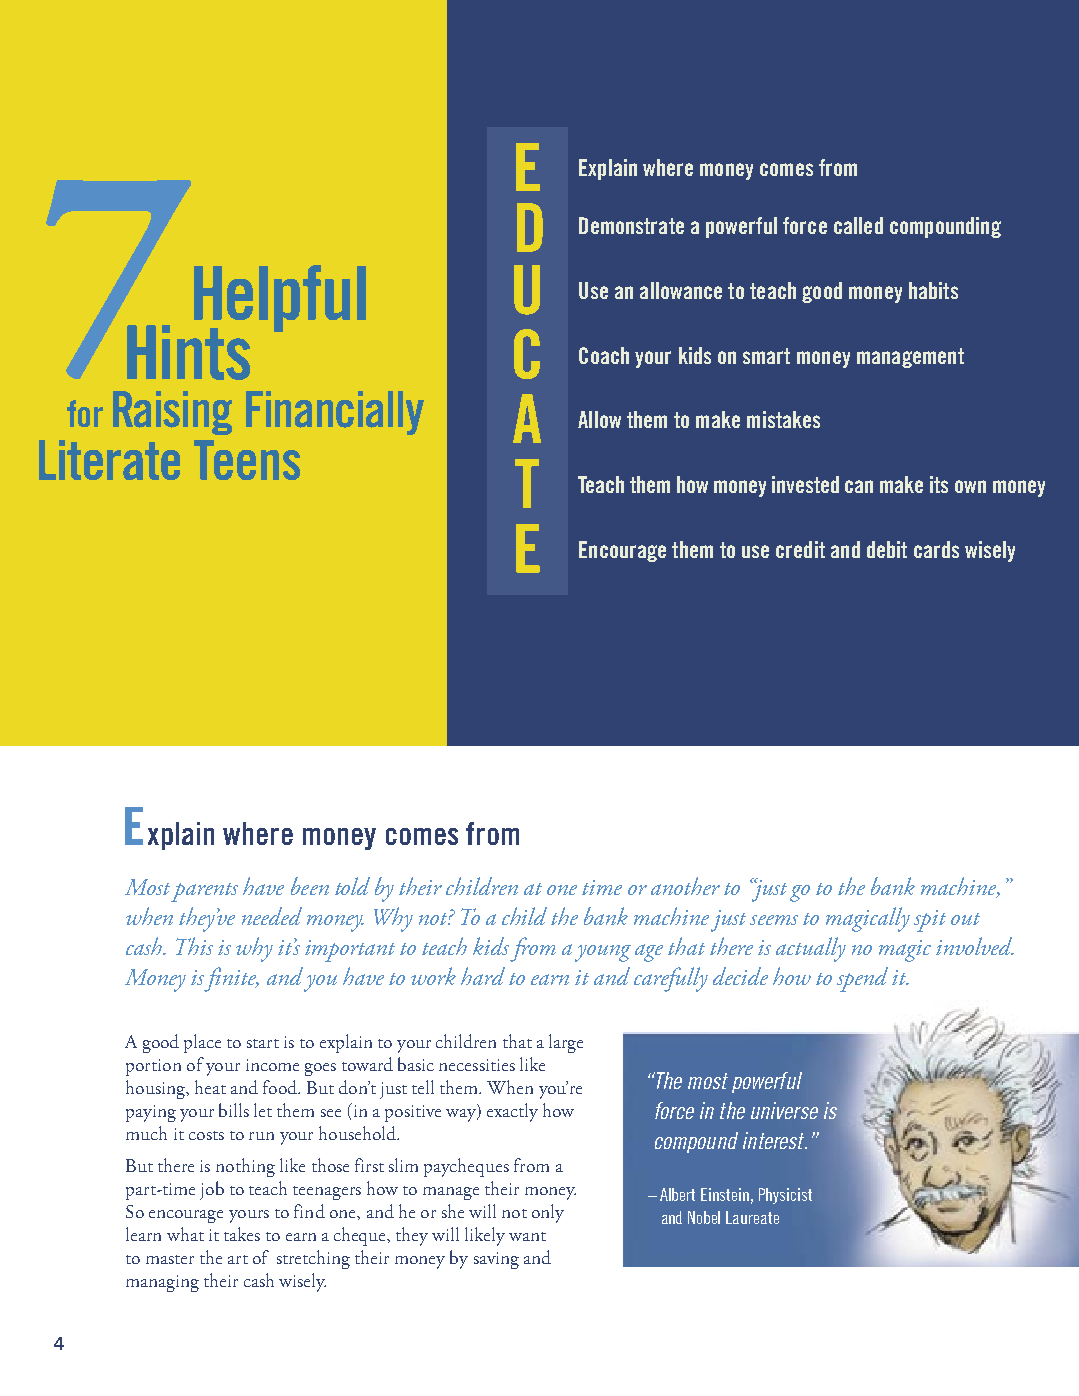 Image resolution: width=1079 pixels, height=1396 pixels. What do you see at coordinates (527, 1236) in the screenshot?
I see `want` at bounding box center [527, 1236].
